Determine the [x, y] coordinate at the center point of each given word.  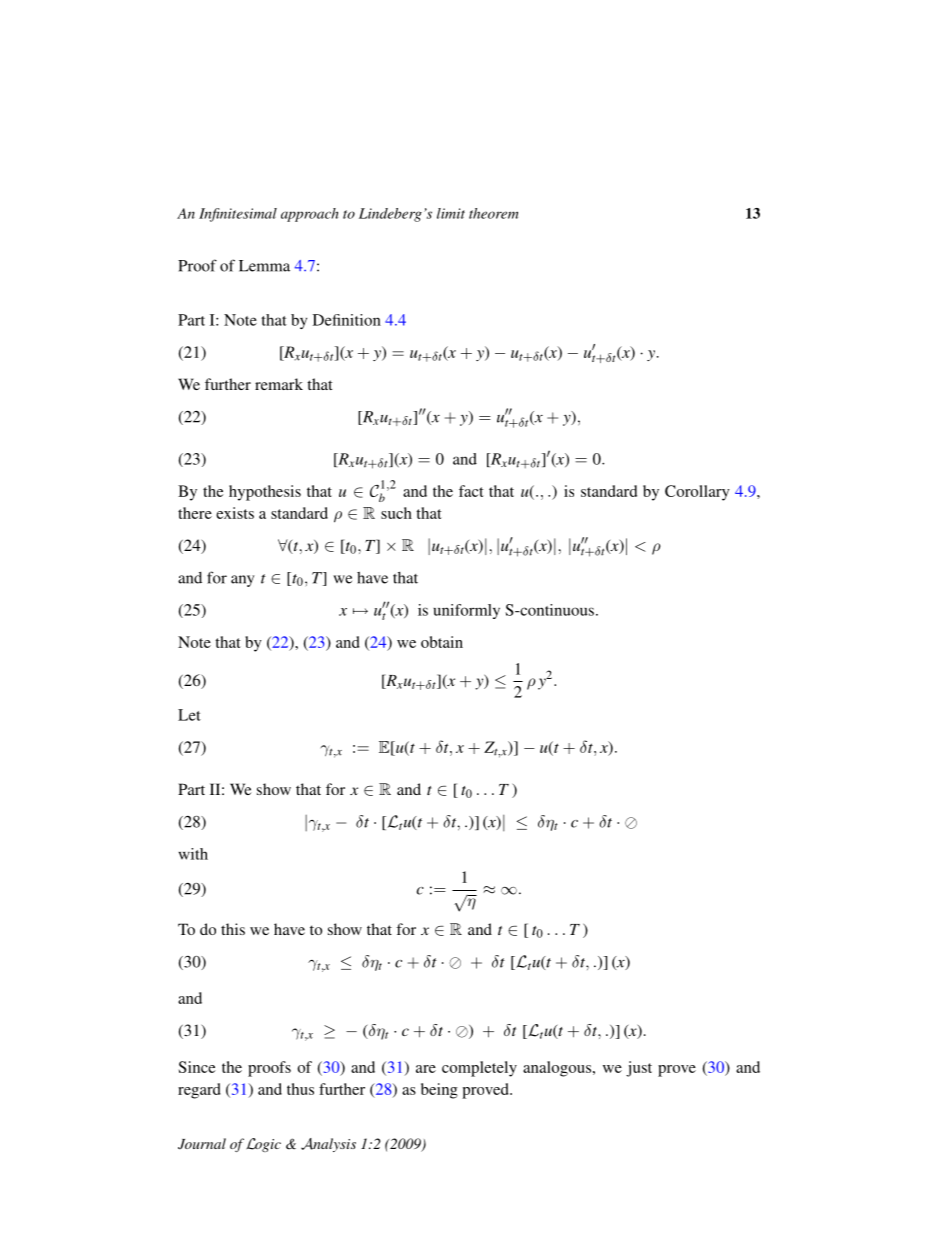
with [193, 854]
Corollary [697, 493]
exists [235, 513]
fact [471, 491]
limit [451, 213]
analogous [558, 1069]
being [439, 1091]
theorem [493, 213]
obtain [442, 642]
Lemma [264, 266]
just [639, 1069]
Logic [263, 1145]
